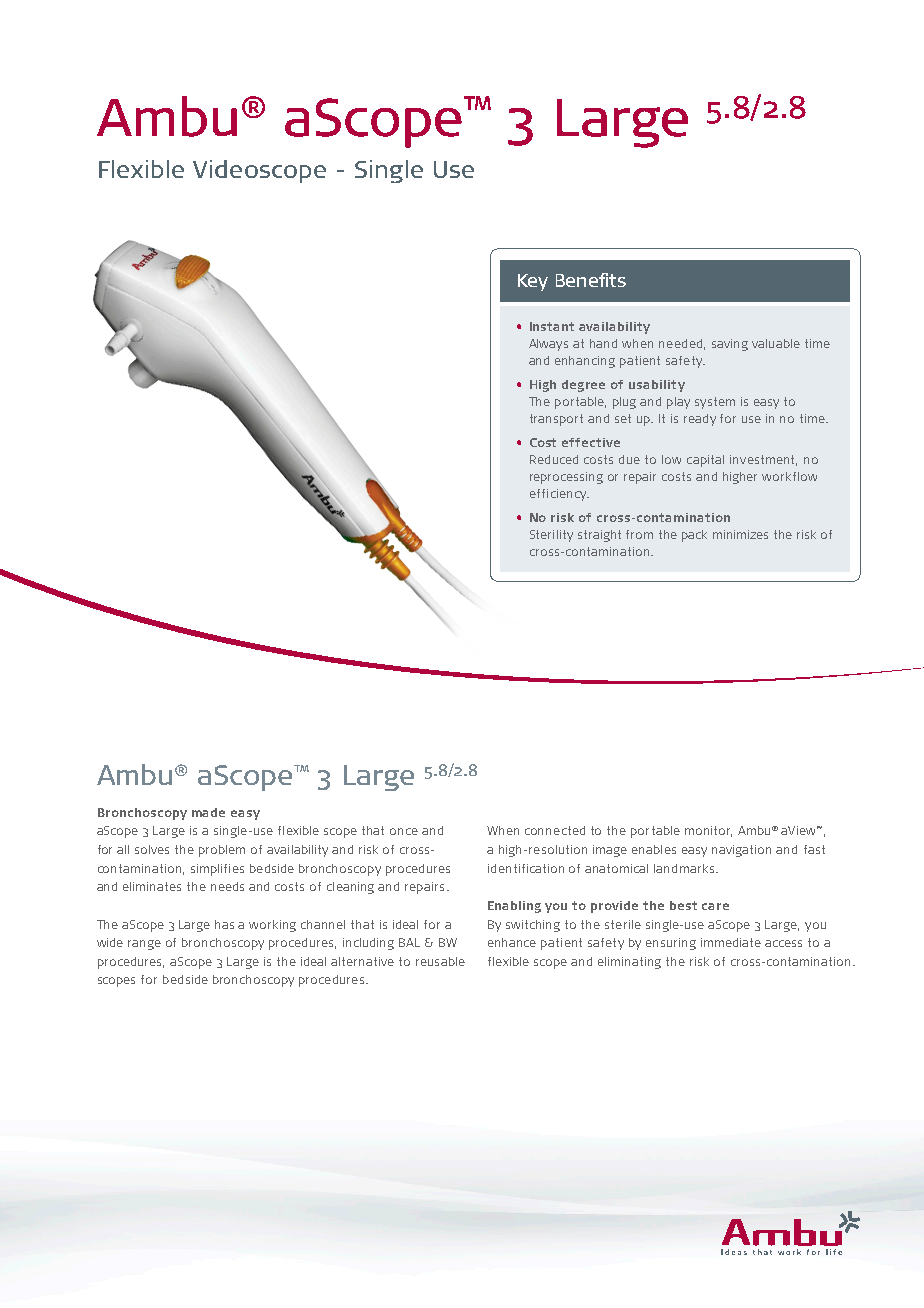  I want to click on reusable, so click(440, 961).
